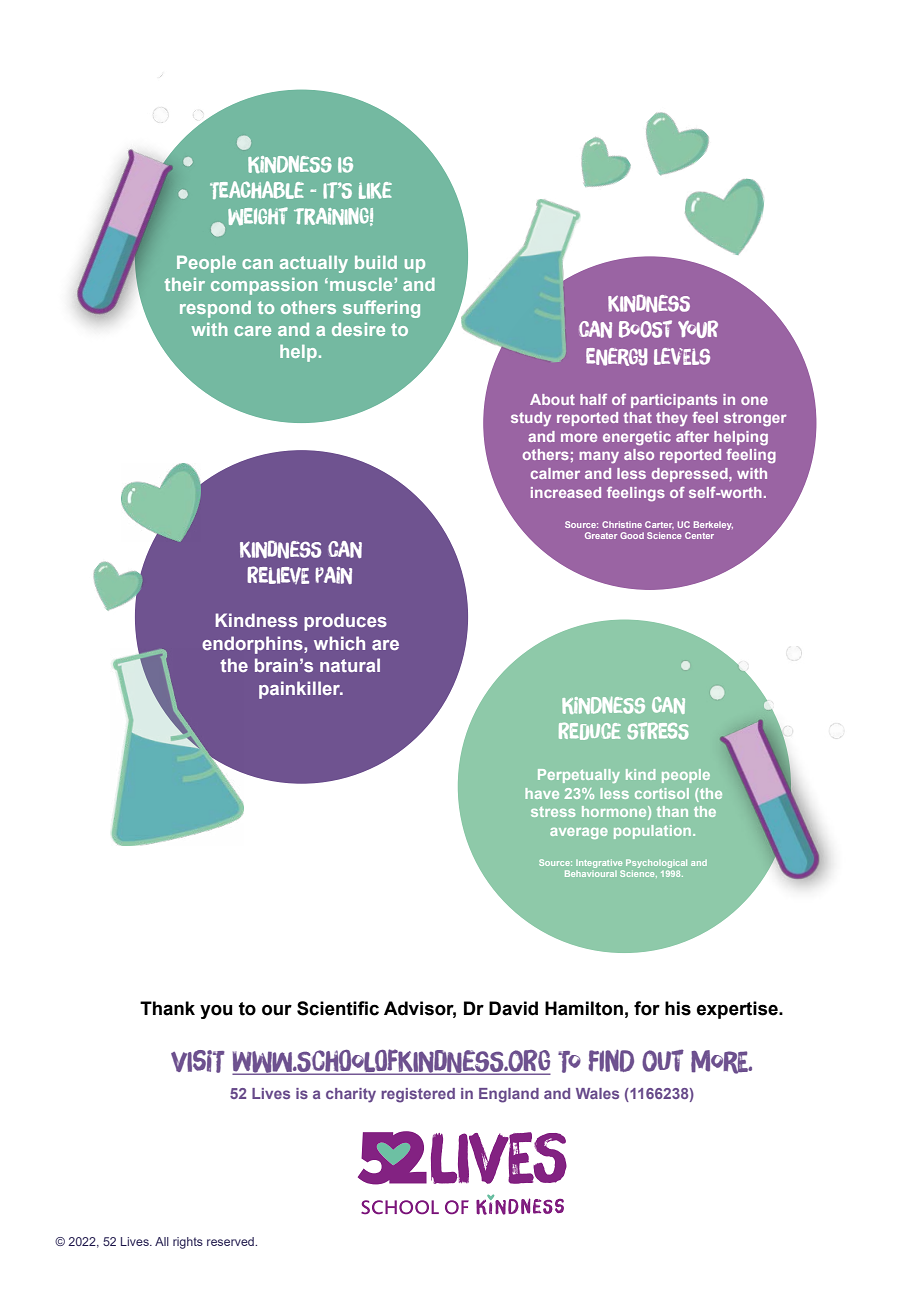 The image size is (924, 1308). Describe the element at coordinates (509, 1095) in the document. I see `England` at that location.
